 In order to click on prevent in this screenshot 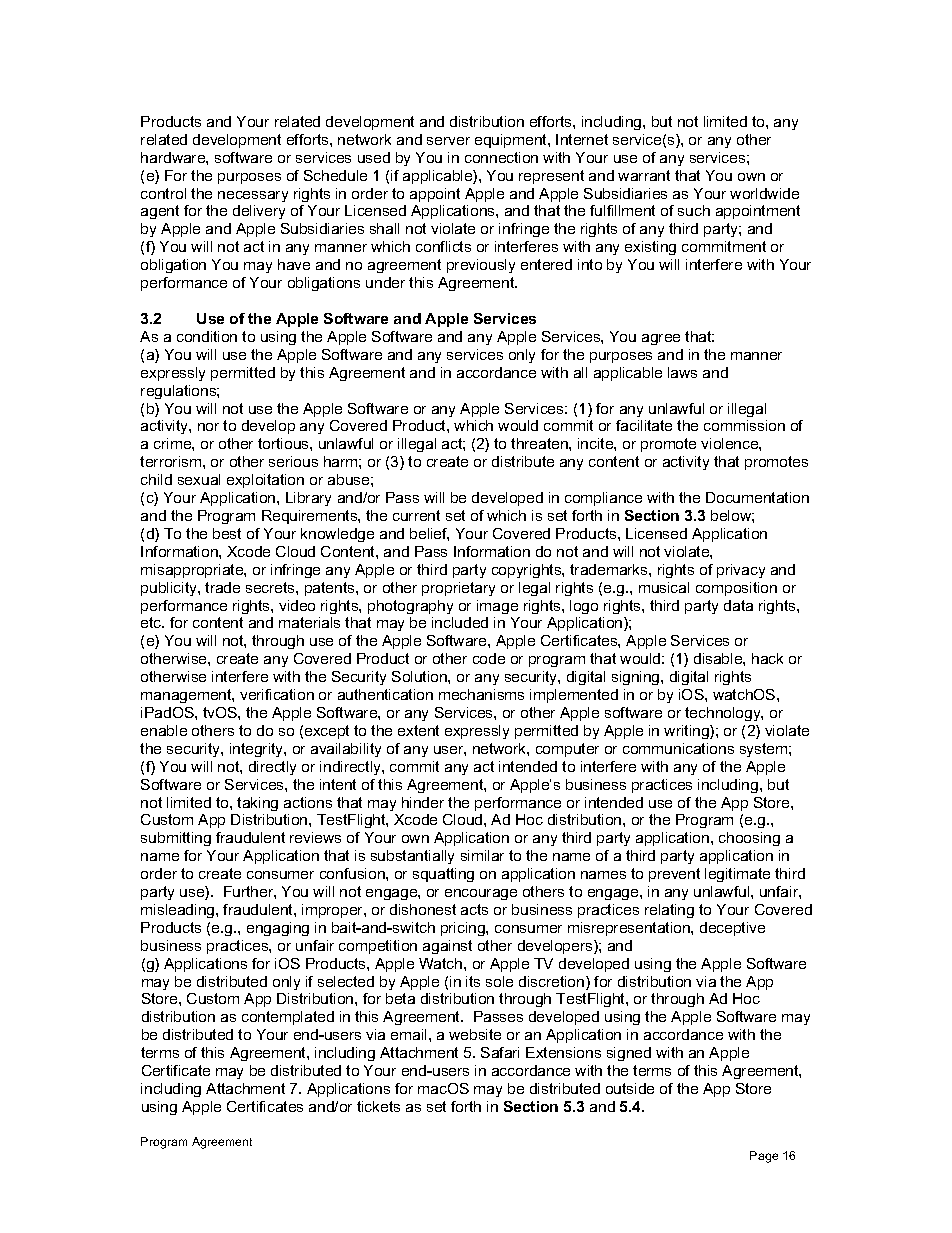, I will do `click(674, 875)`.
